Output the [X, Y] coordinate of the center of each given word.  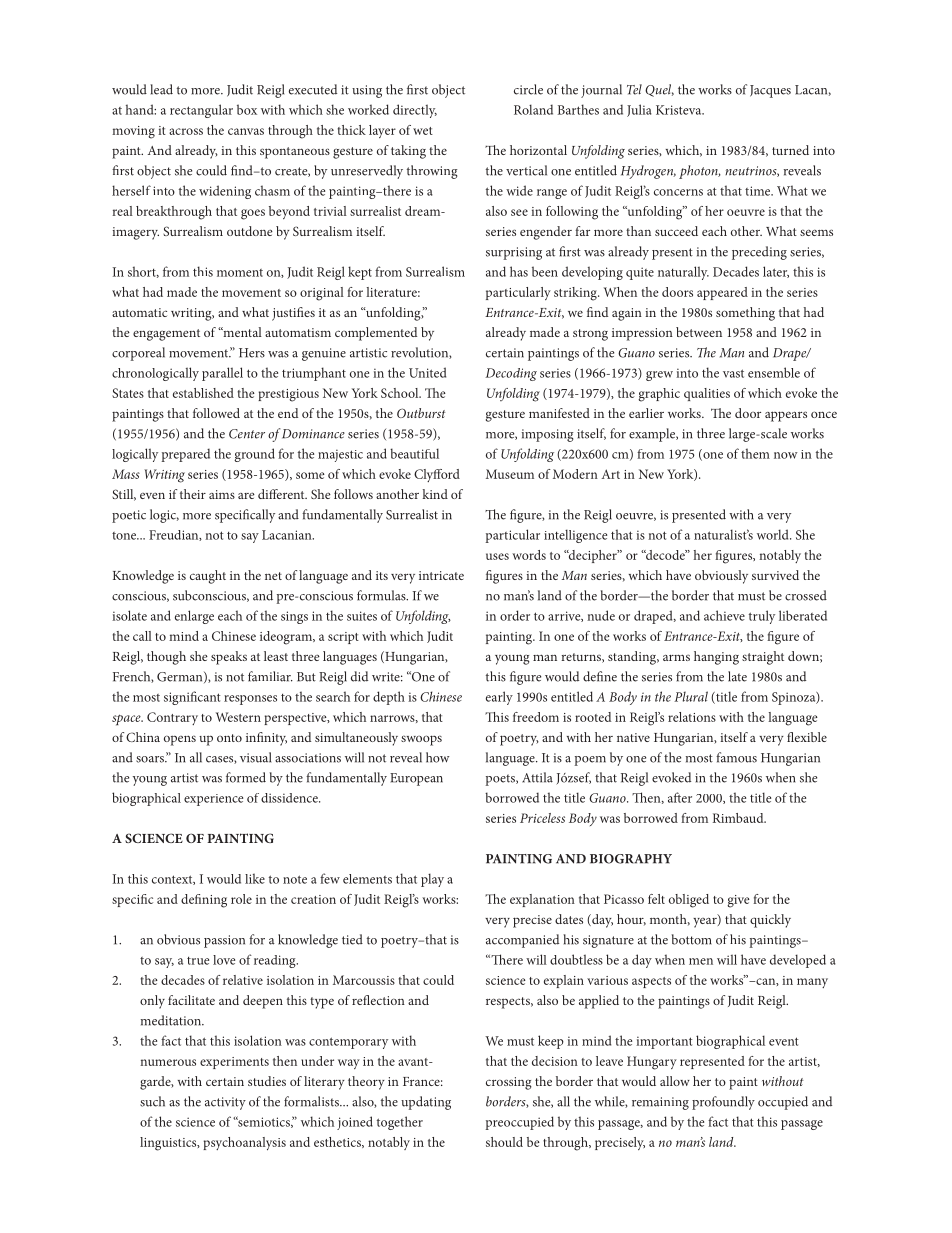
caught [208, 577]
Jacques [770, 91]
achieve [724, 615]
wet [423, 131]
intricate [441, 575]
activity [225, 1103]
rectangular [201, 111]
